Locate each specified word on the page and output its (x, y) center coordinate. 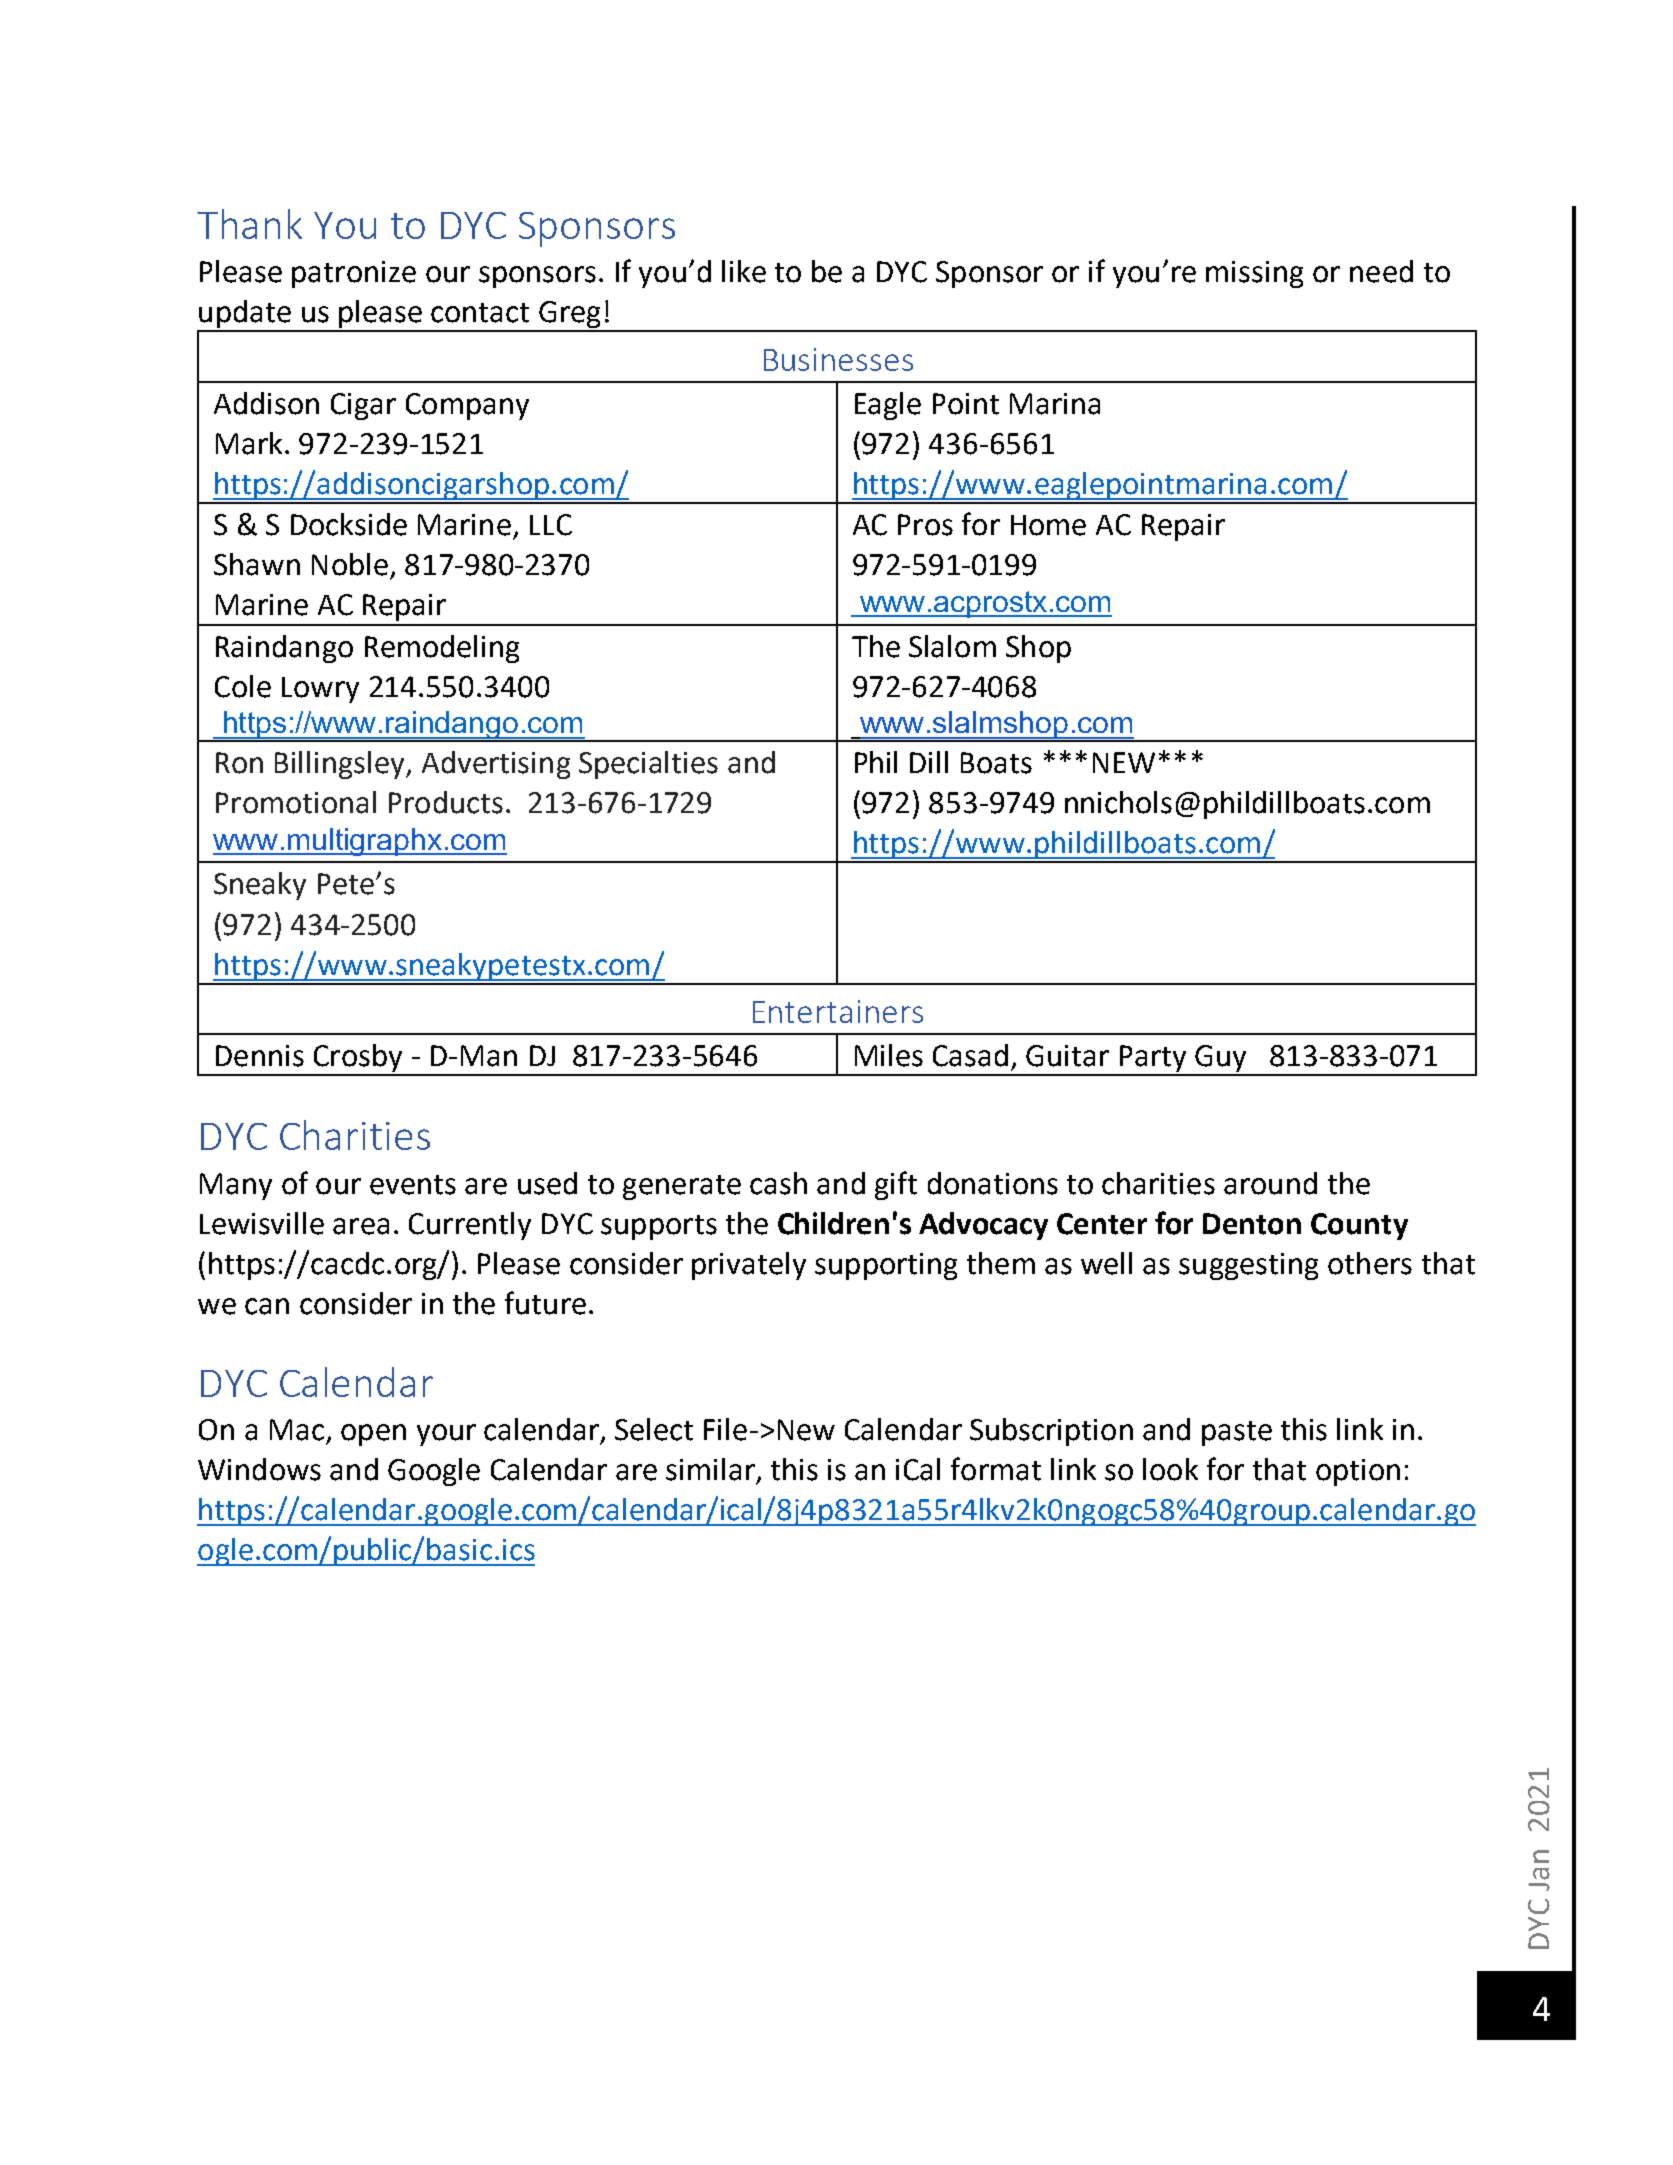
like (744, 271)
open (373, 1435)
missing (1254, 274)
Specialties (648, 765)
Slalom (952, 646)
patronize (354, 274)
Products (446, 802)
